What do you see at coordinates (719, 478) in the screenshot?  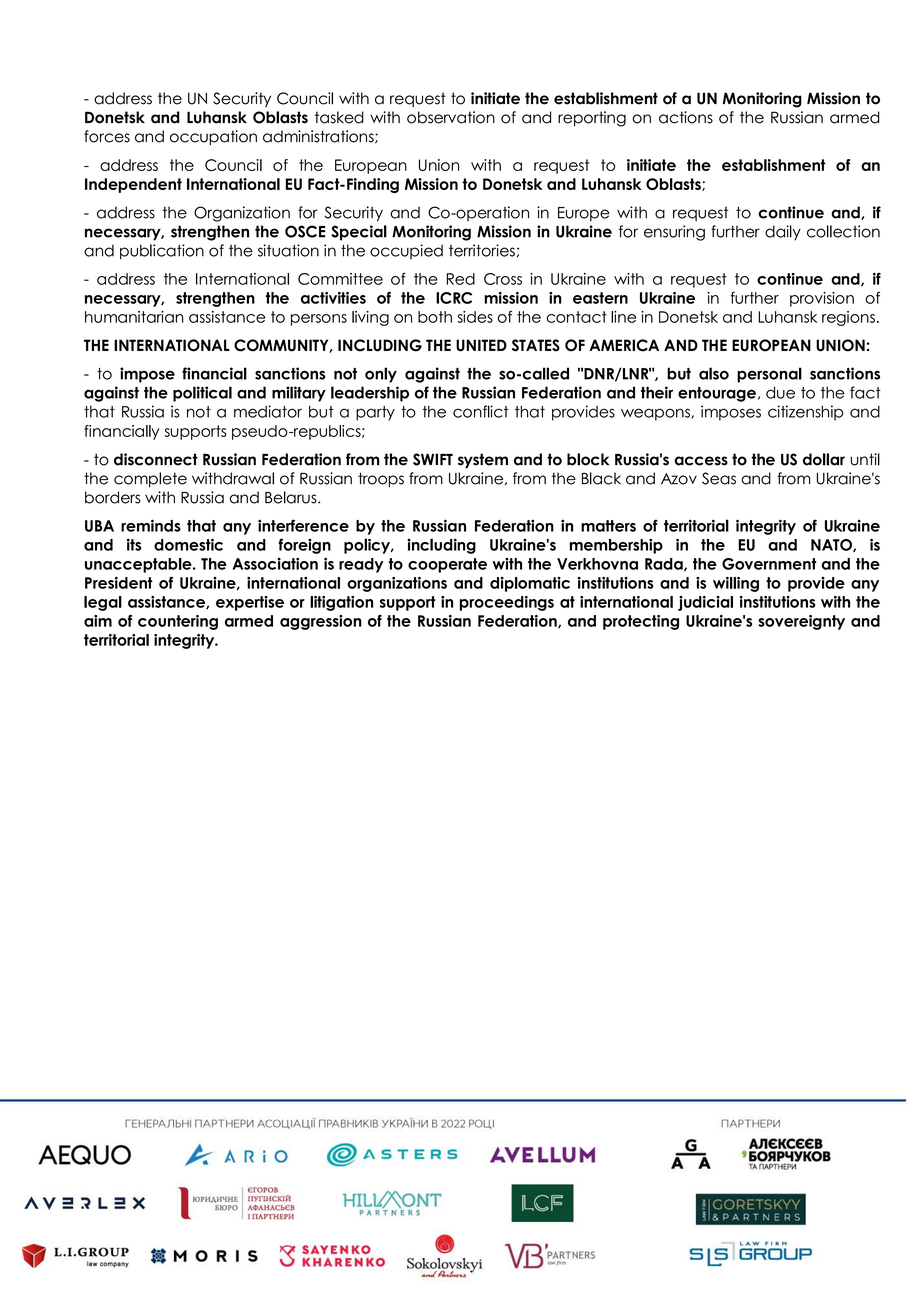 I see `Seas` at bounding box center [719, 478].
